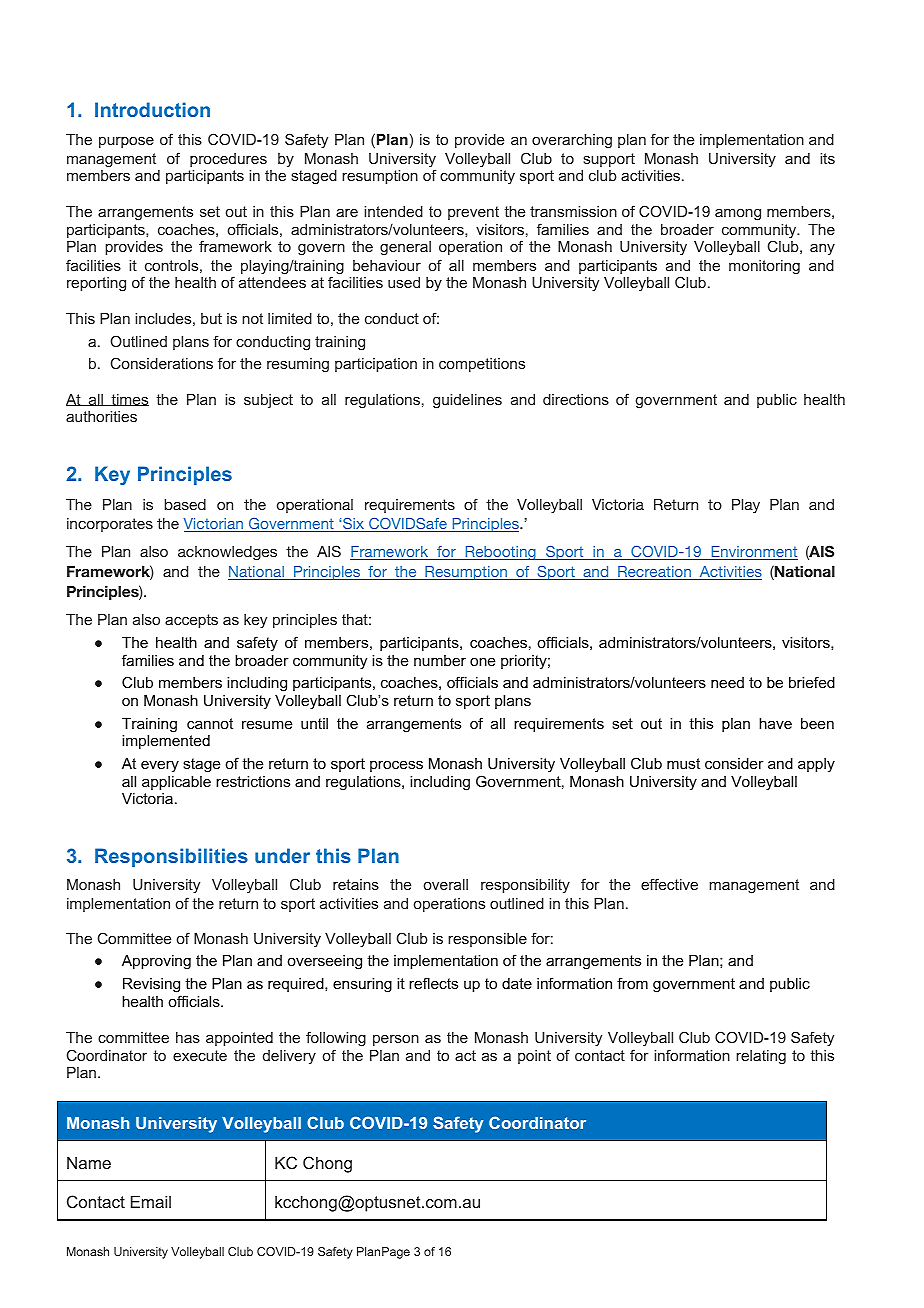 The image size is (924, 1308). Describe the element at coordinates (473, 213) in the screenshot. I see `prevent` at that location.
